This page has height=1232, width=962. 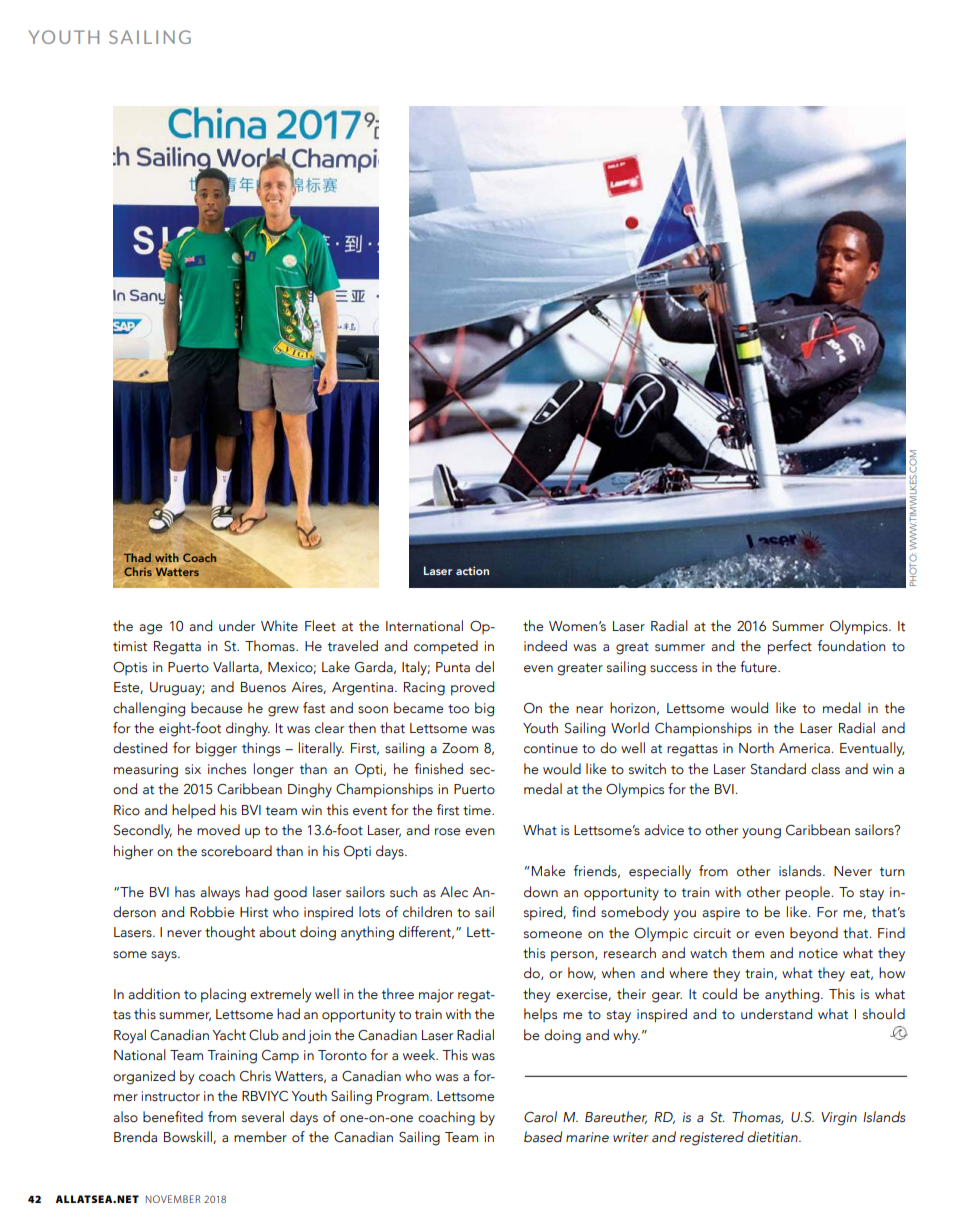 What do you see at coordinates (543, 1137) in the page?
I see `based` at bounding box center [543, 1137].
